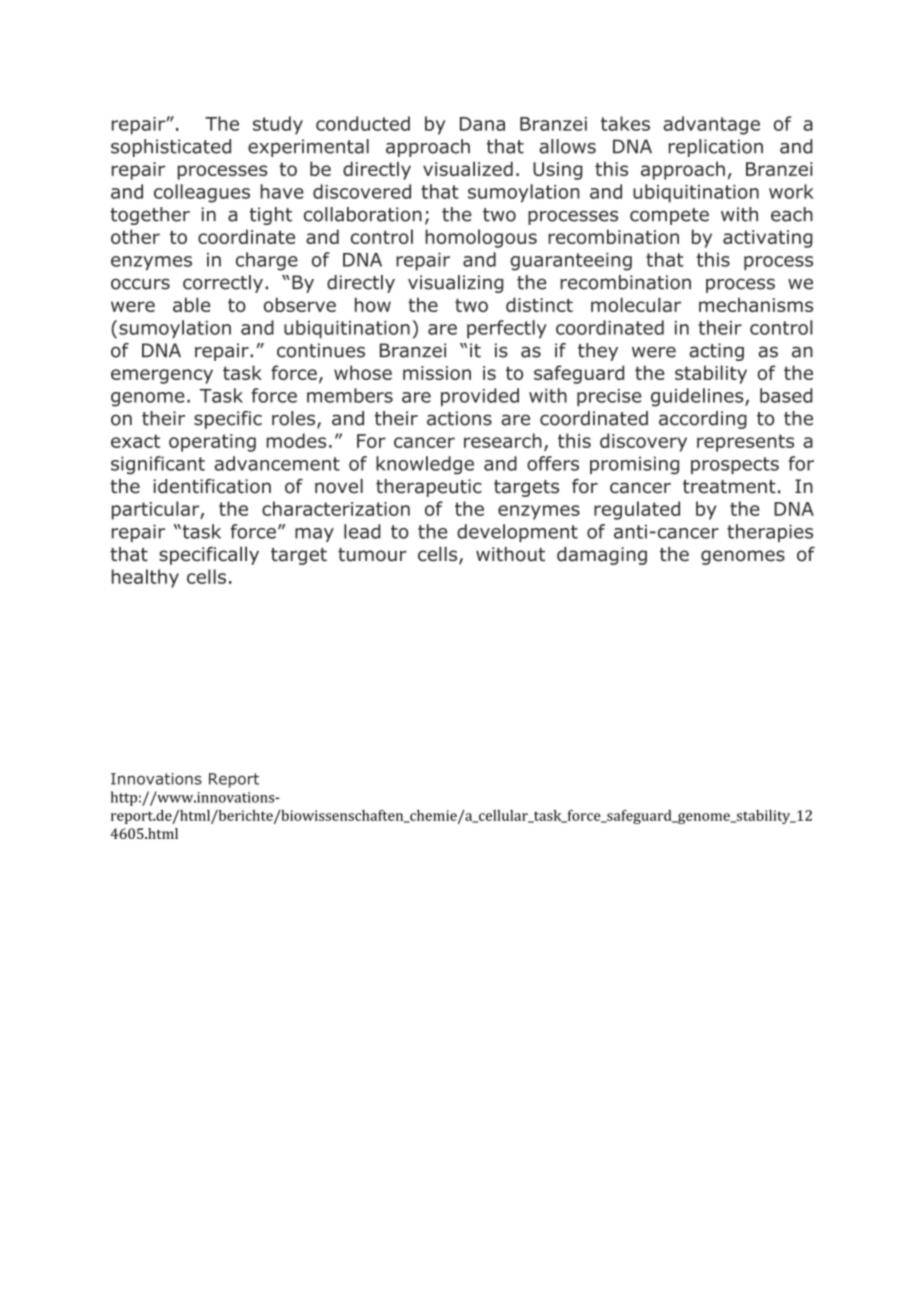 The width and height of the page is (924, 1308). Describe the element at coordinates (437, 373) in the page. I see `mission` at that location.
